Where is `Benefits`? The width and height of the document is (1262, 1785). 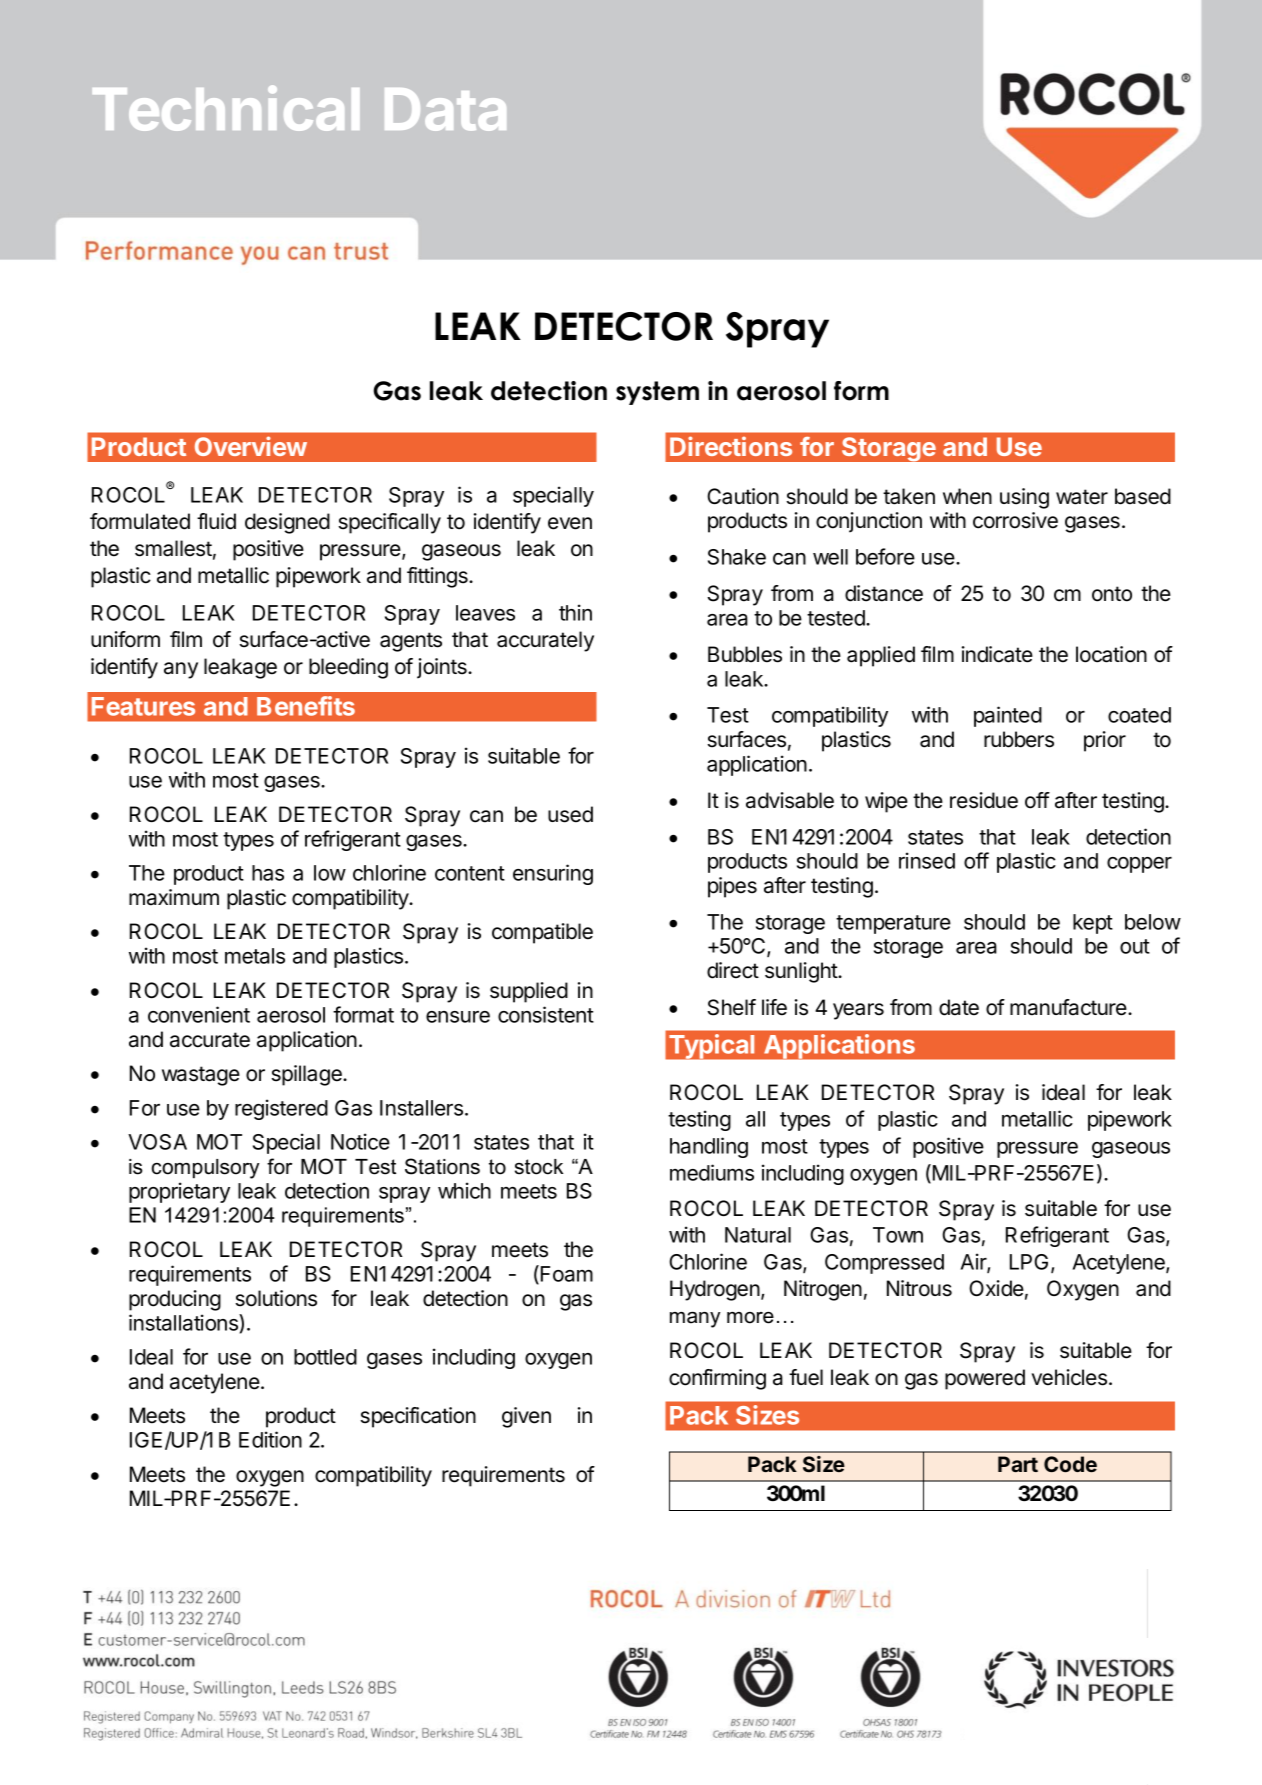
Benefits is located at coordinates (306, 706).
